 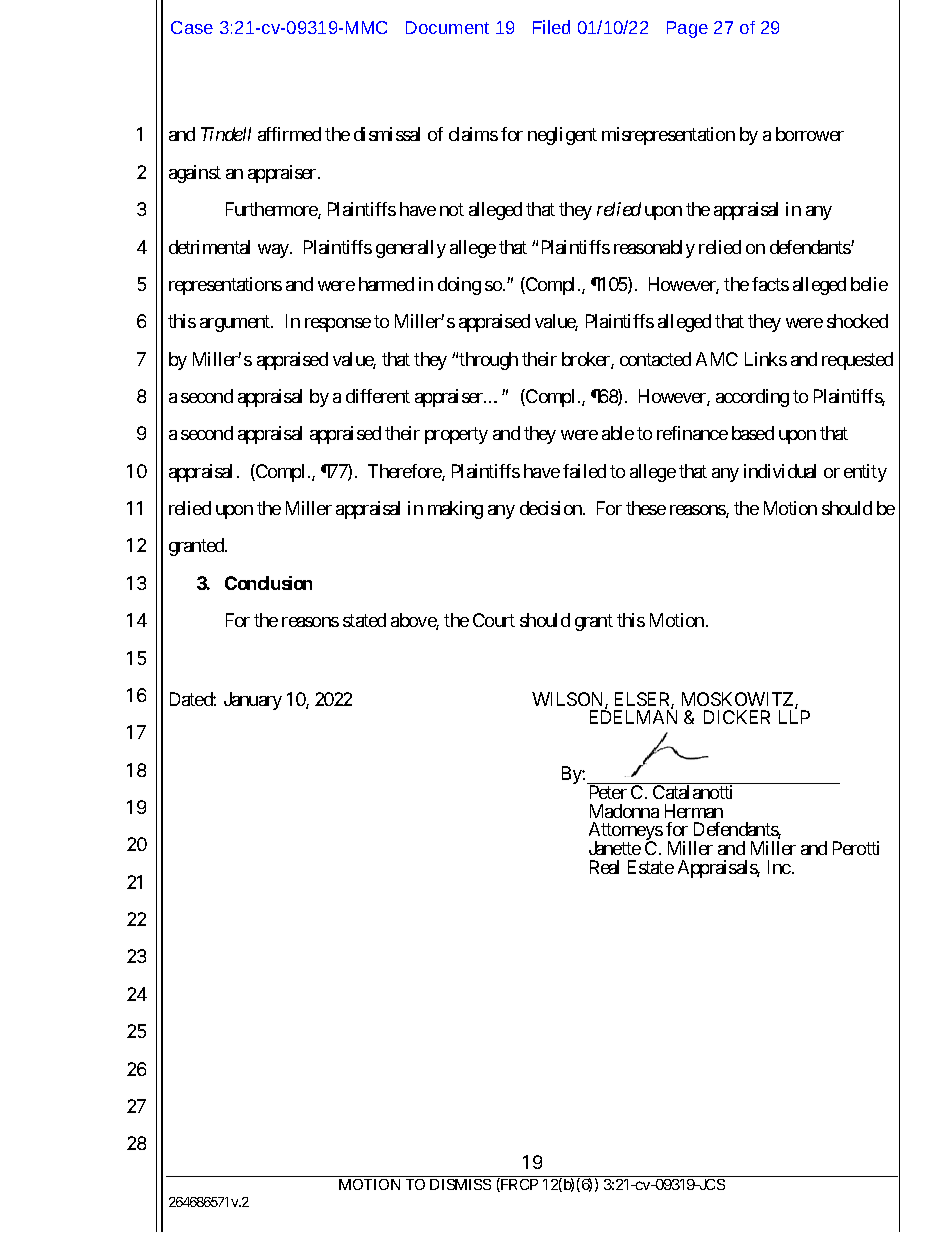 I want to click on Page, so click(x=687, y=29).
